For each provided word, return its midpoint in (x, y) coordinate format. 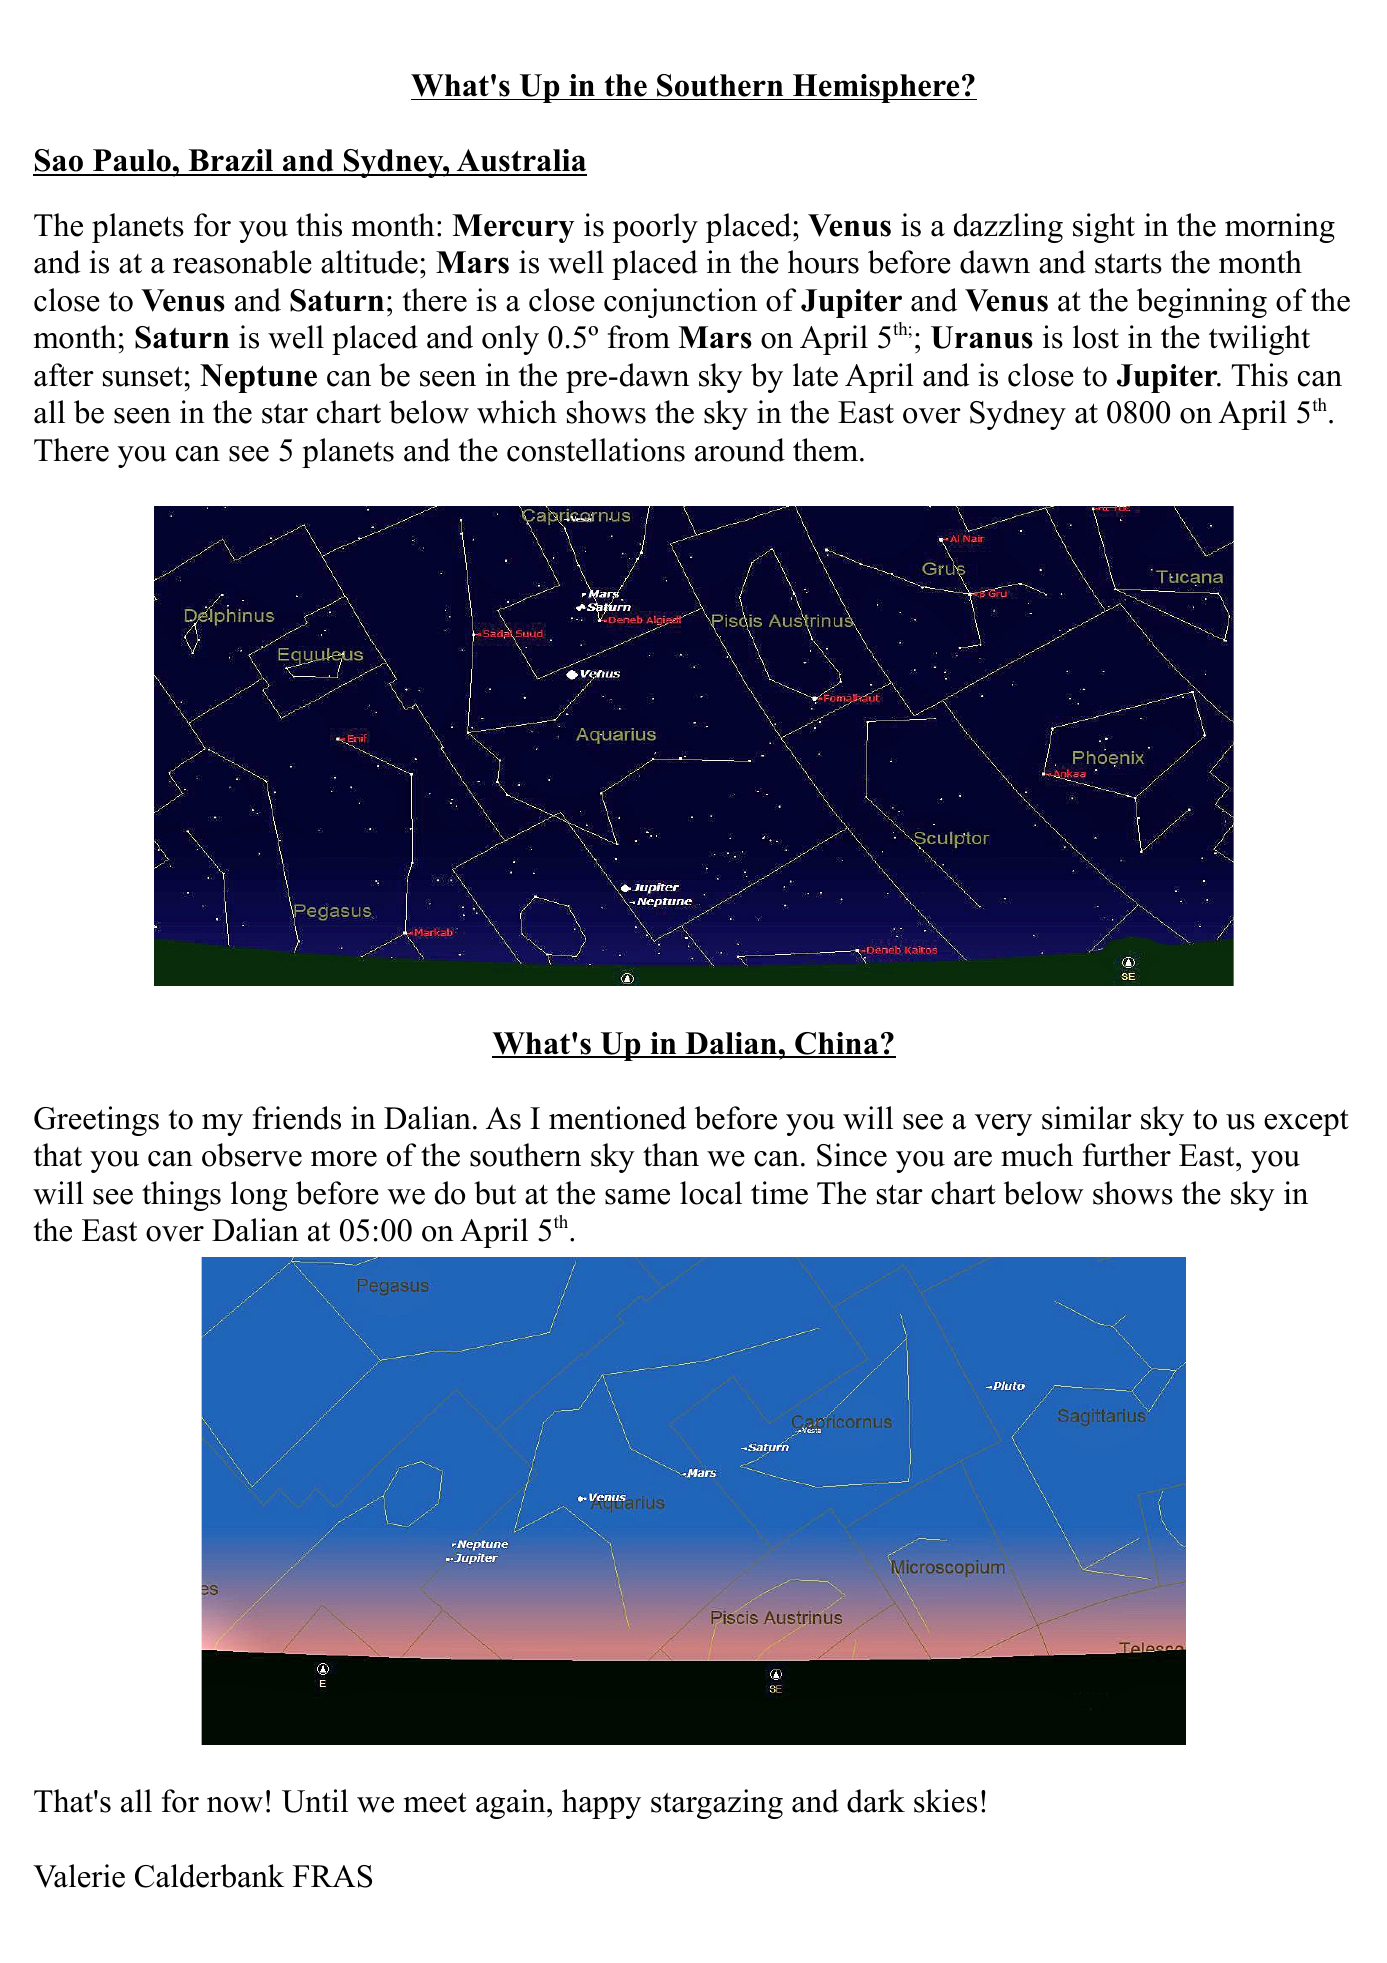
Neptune (258, 378)
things (181, 1196)
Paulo (132, 162)
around (740, 450)
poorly (655, 228)
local (711, 1193)
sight (1104, 228)
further (1127, 1155)
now (235, 1805)
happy (601, 1804)
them (827, 450)
